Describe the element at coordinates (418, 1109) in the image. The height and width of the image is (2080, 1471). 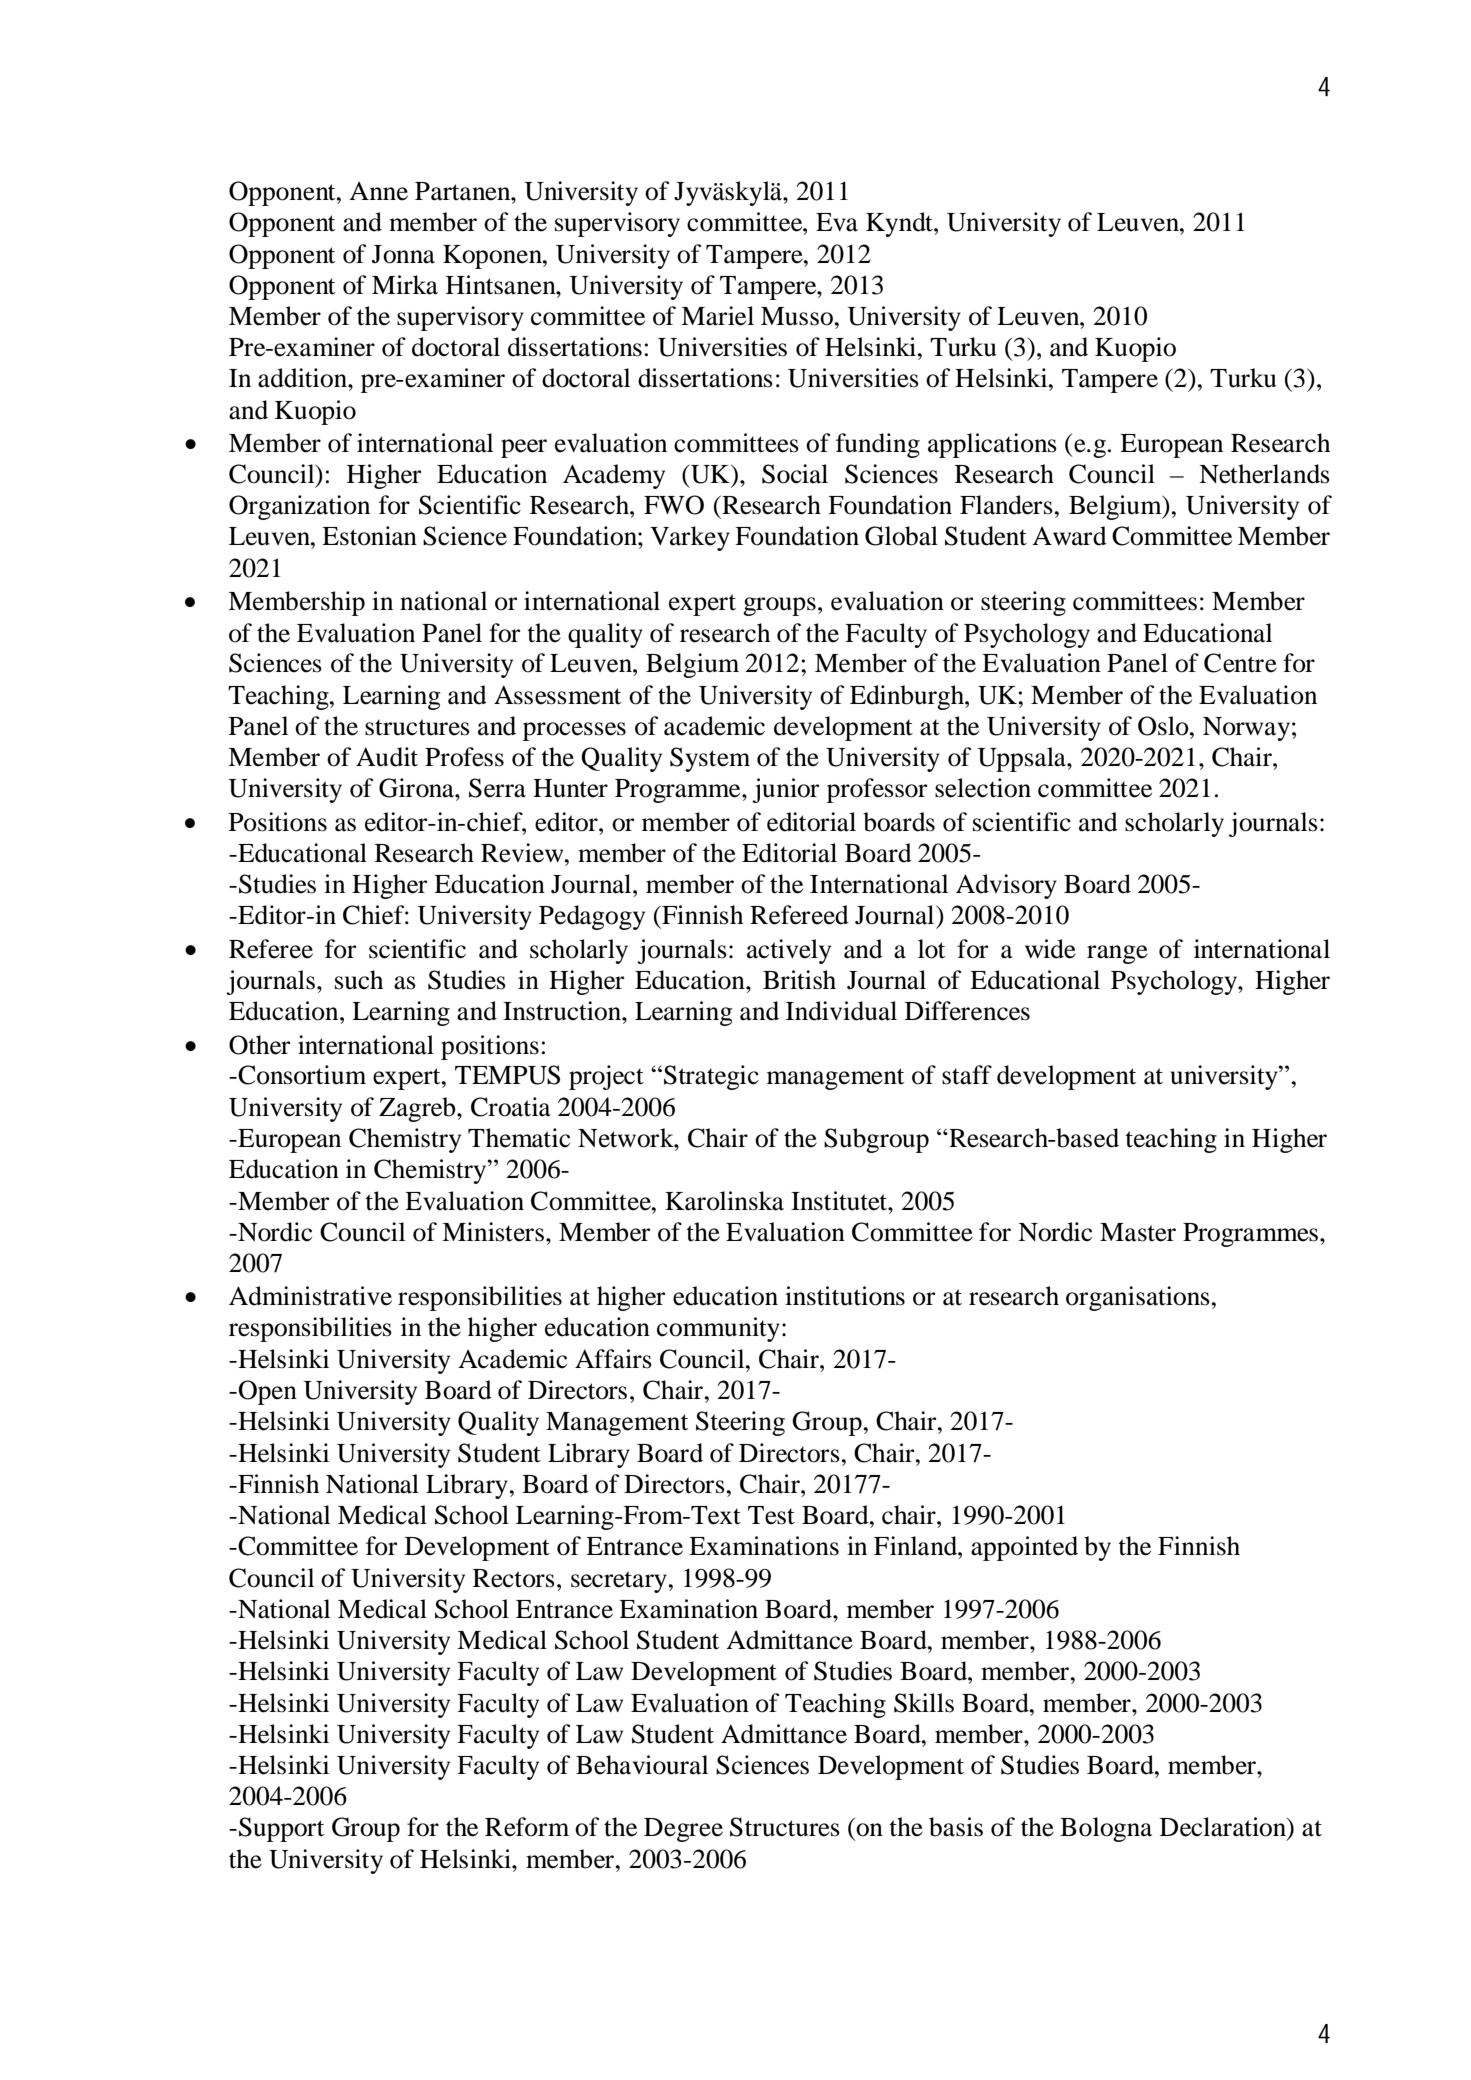
I see `Zagreb` at that location.
